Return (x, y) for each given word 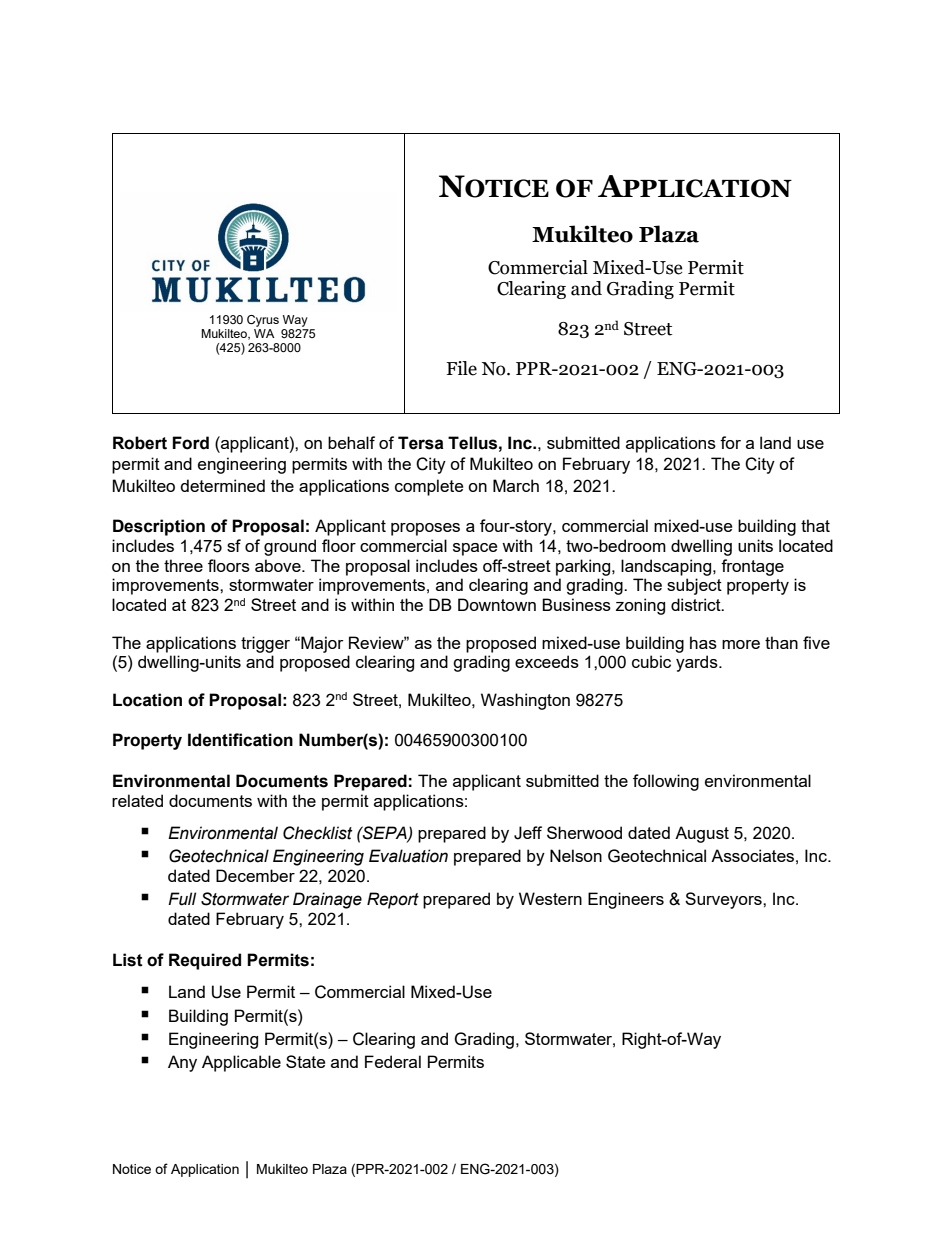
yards (698, 663)
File (461, 368)
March (516, 485)
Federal (393, 1061)
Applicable (241, 1063)
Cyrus (263, 321)
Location (147, 700)
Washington (525, 701)
